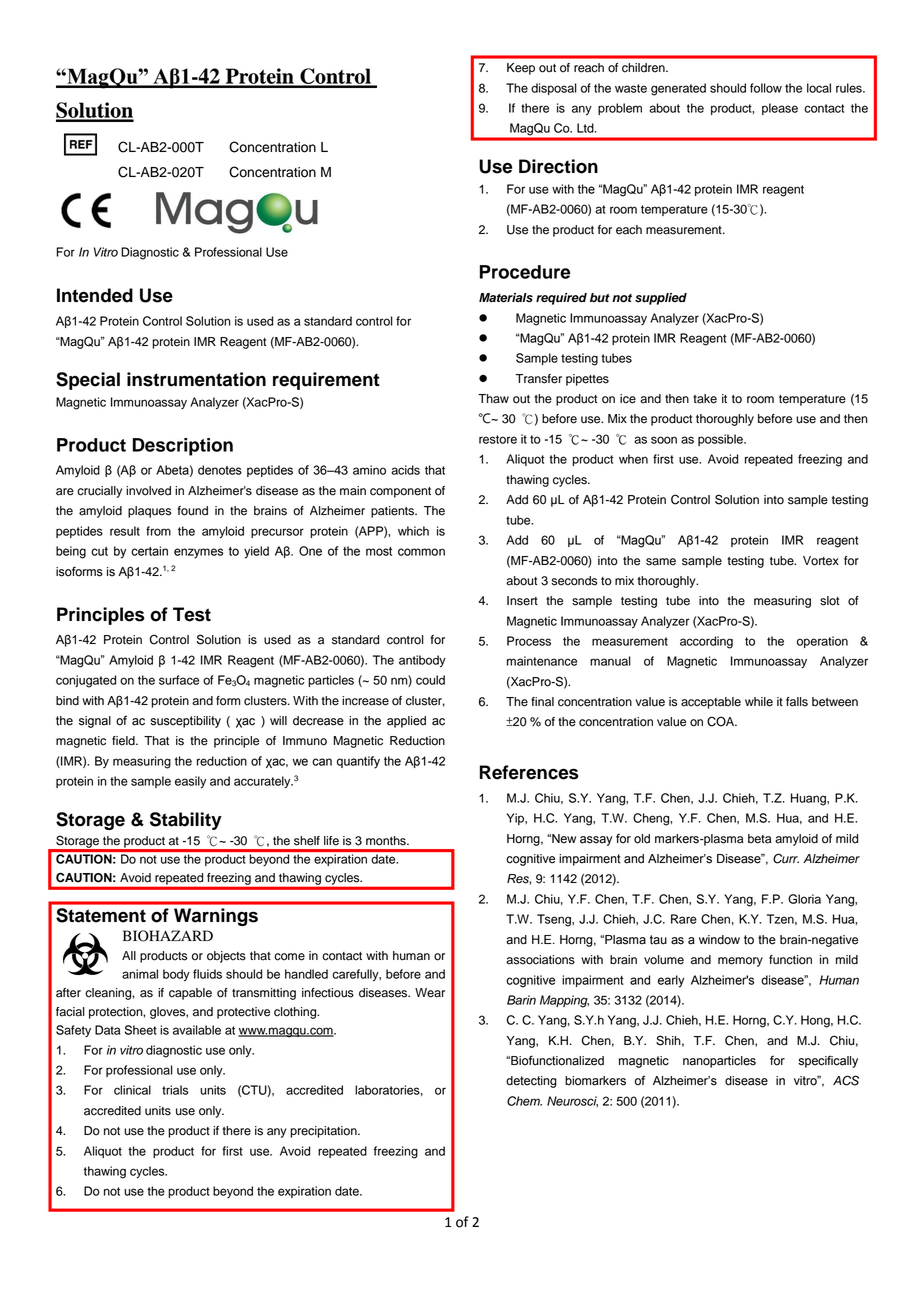  What do you see at coordinates (828, 1061) in the screenshot?
I see `specifically` at bounding box center [828, 1061].
